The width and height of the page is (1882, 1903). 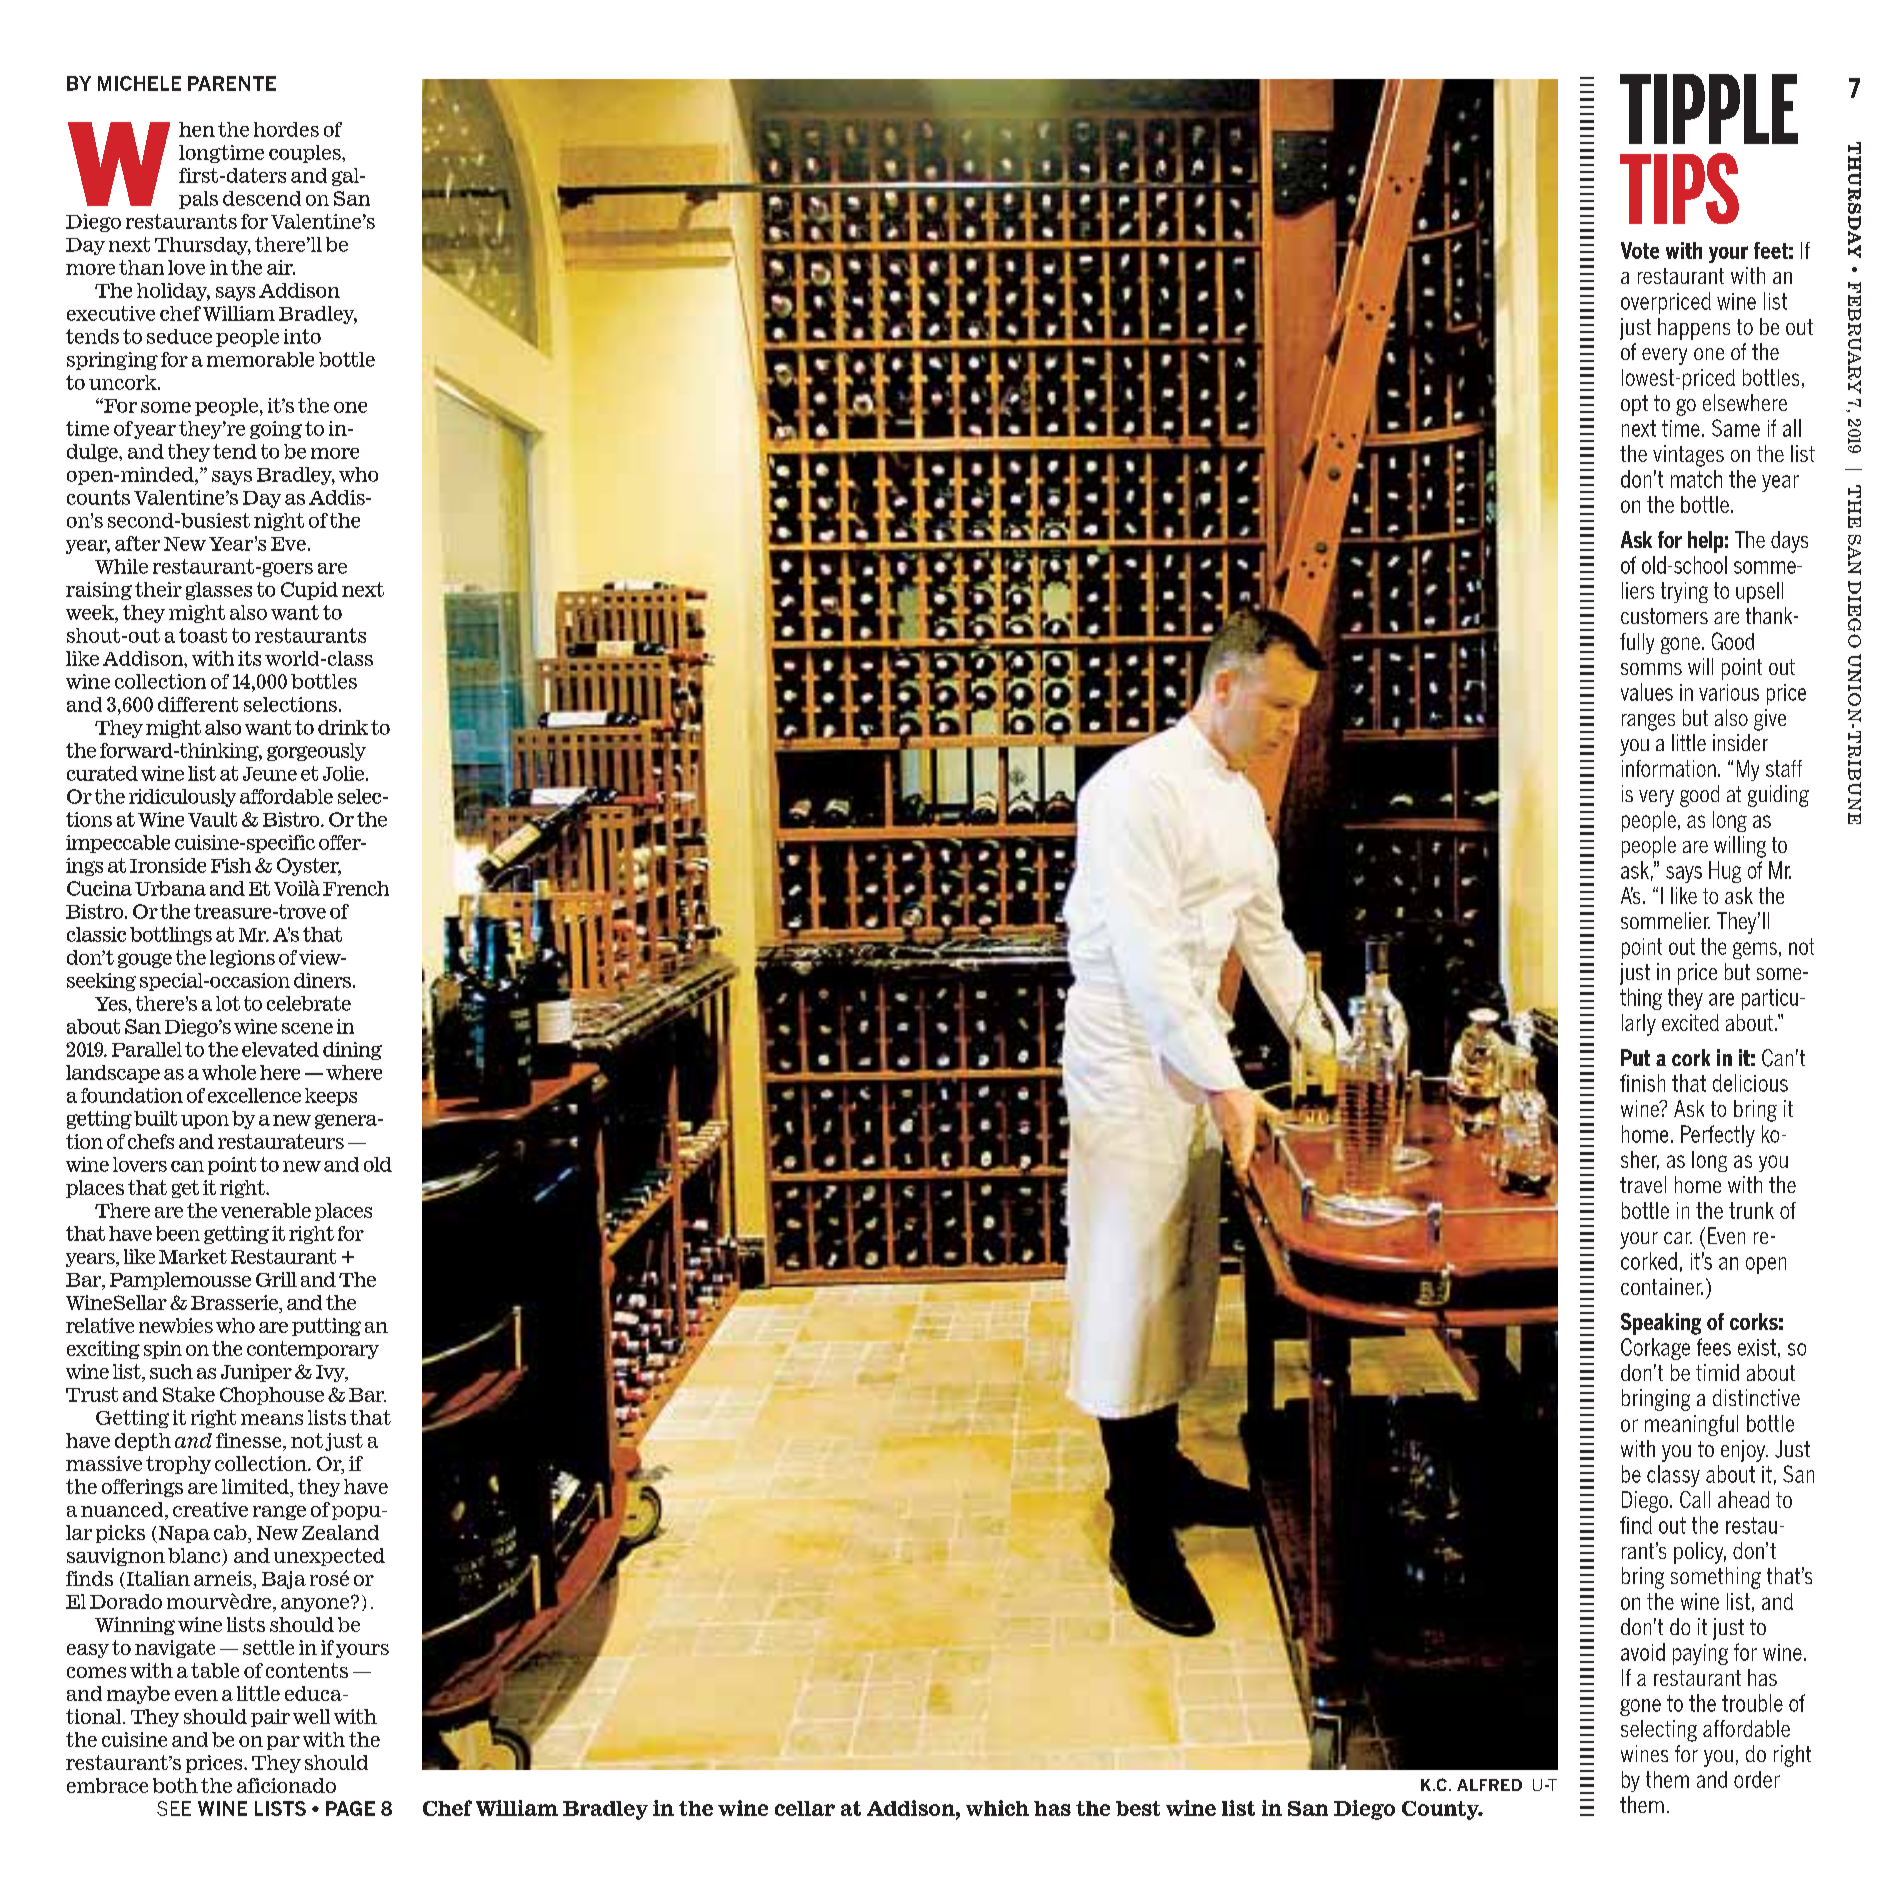 I want to click on hordes, so click(x=286, y=129).
